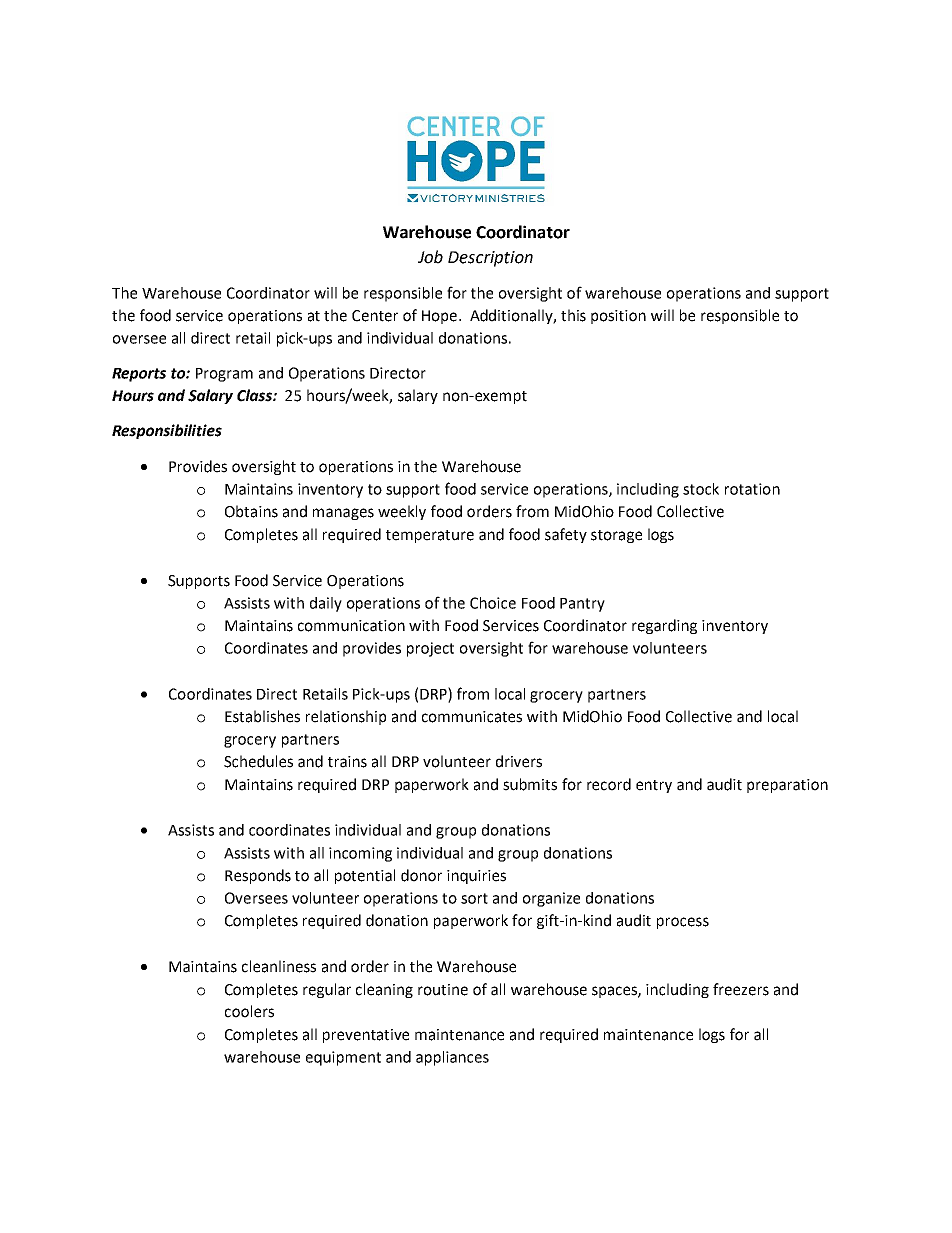  What do you see at coordinates (249, 1011) in the image?
I see `coolers` at bounding box center [249, 1011].
